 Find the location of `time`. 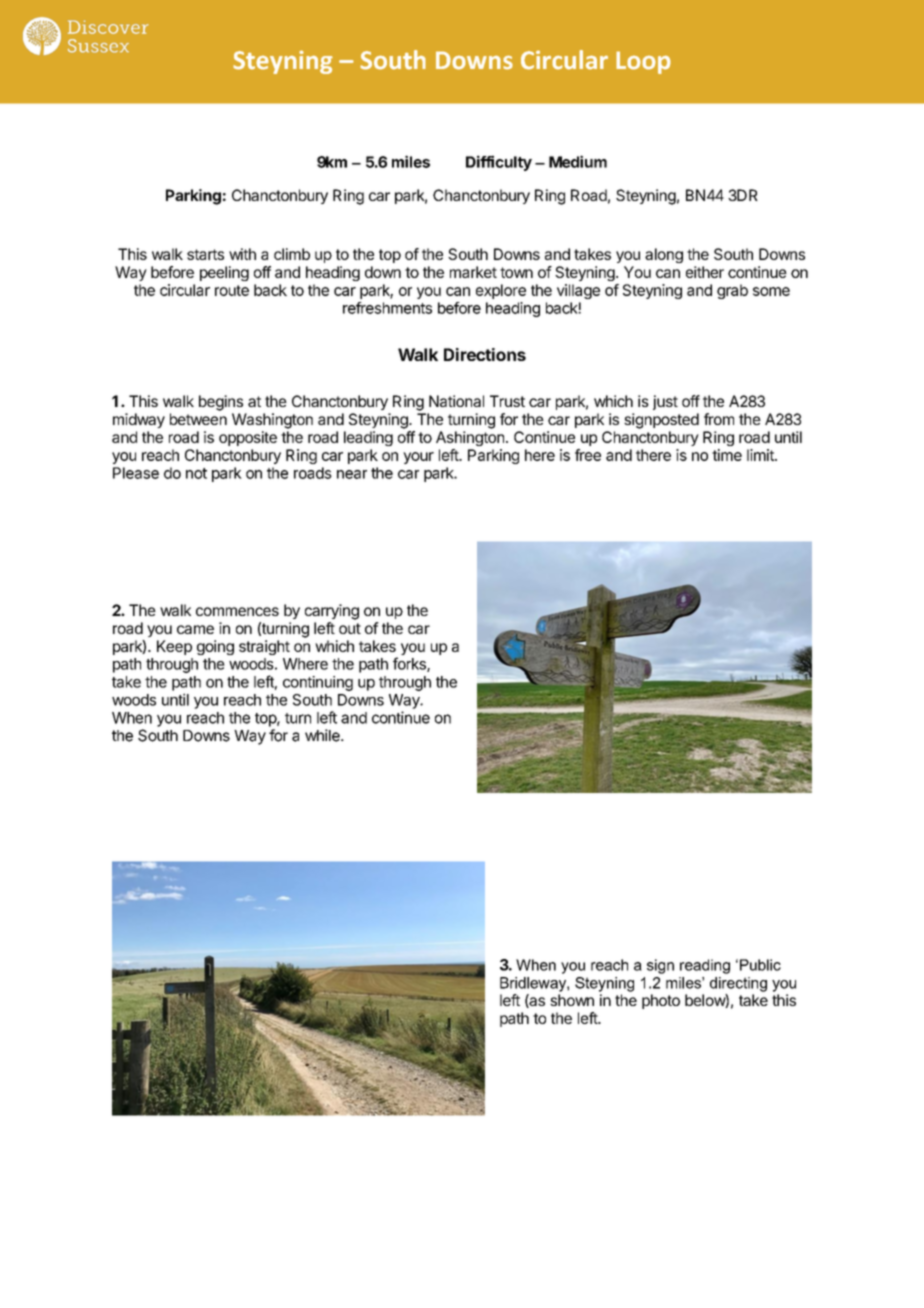

time is located at coordinates (727, 455).
